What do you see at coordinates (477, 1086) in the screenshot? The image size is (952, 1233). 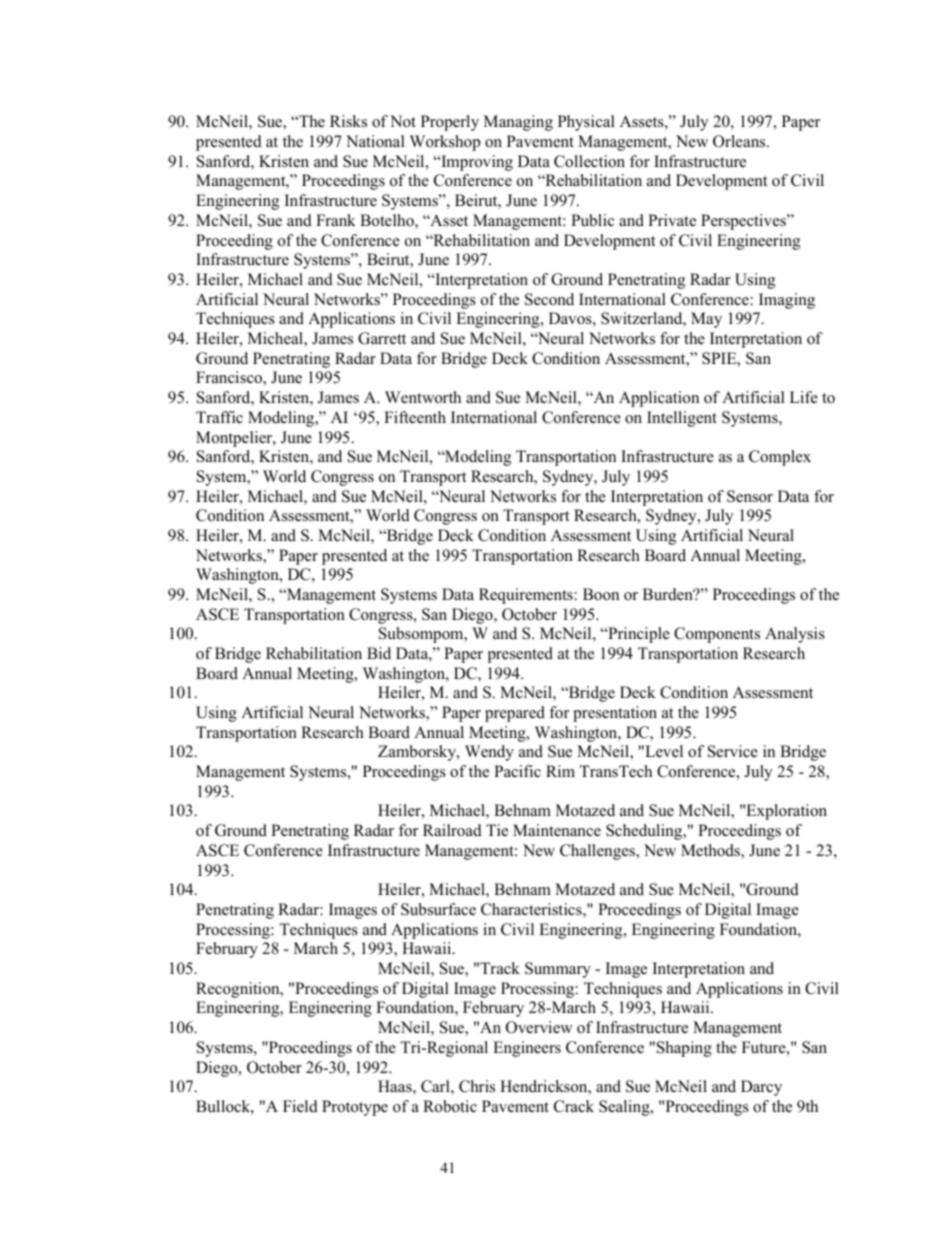 I see `Chris` at bounding box center [477, 1086].
